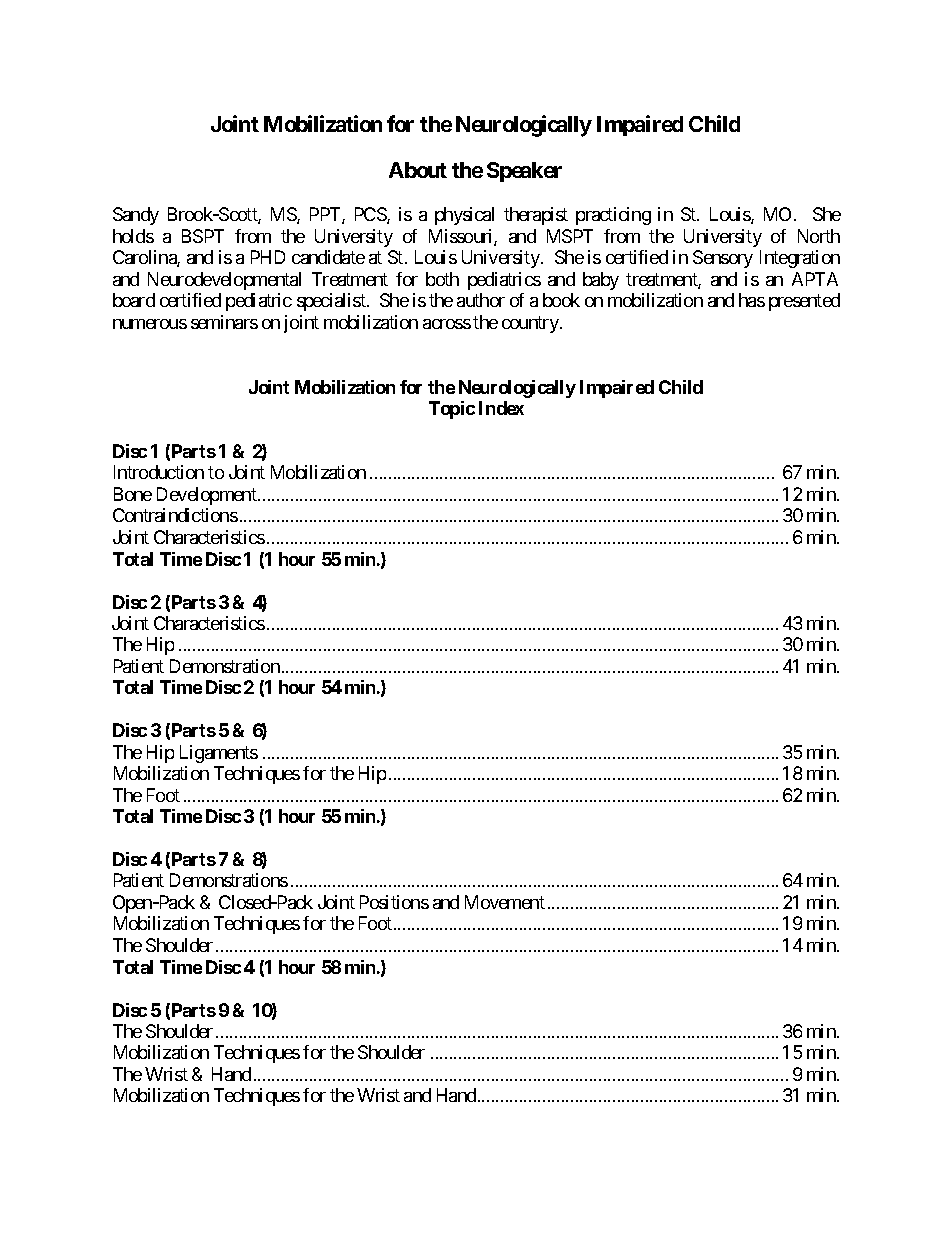  Describe the element at coordinates (524, 172) in the page. I see `Speaker` at that location.
